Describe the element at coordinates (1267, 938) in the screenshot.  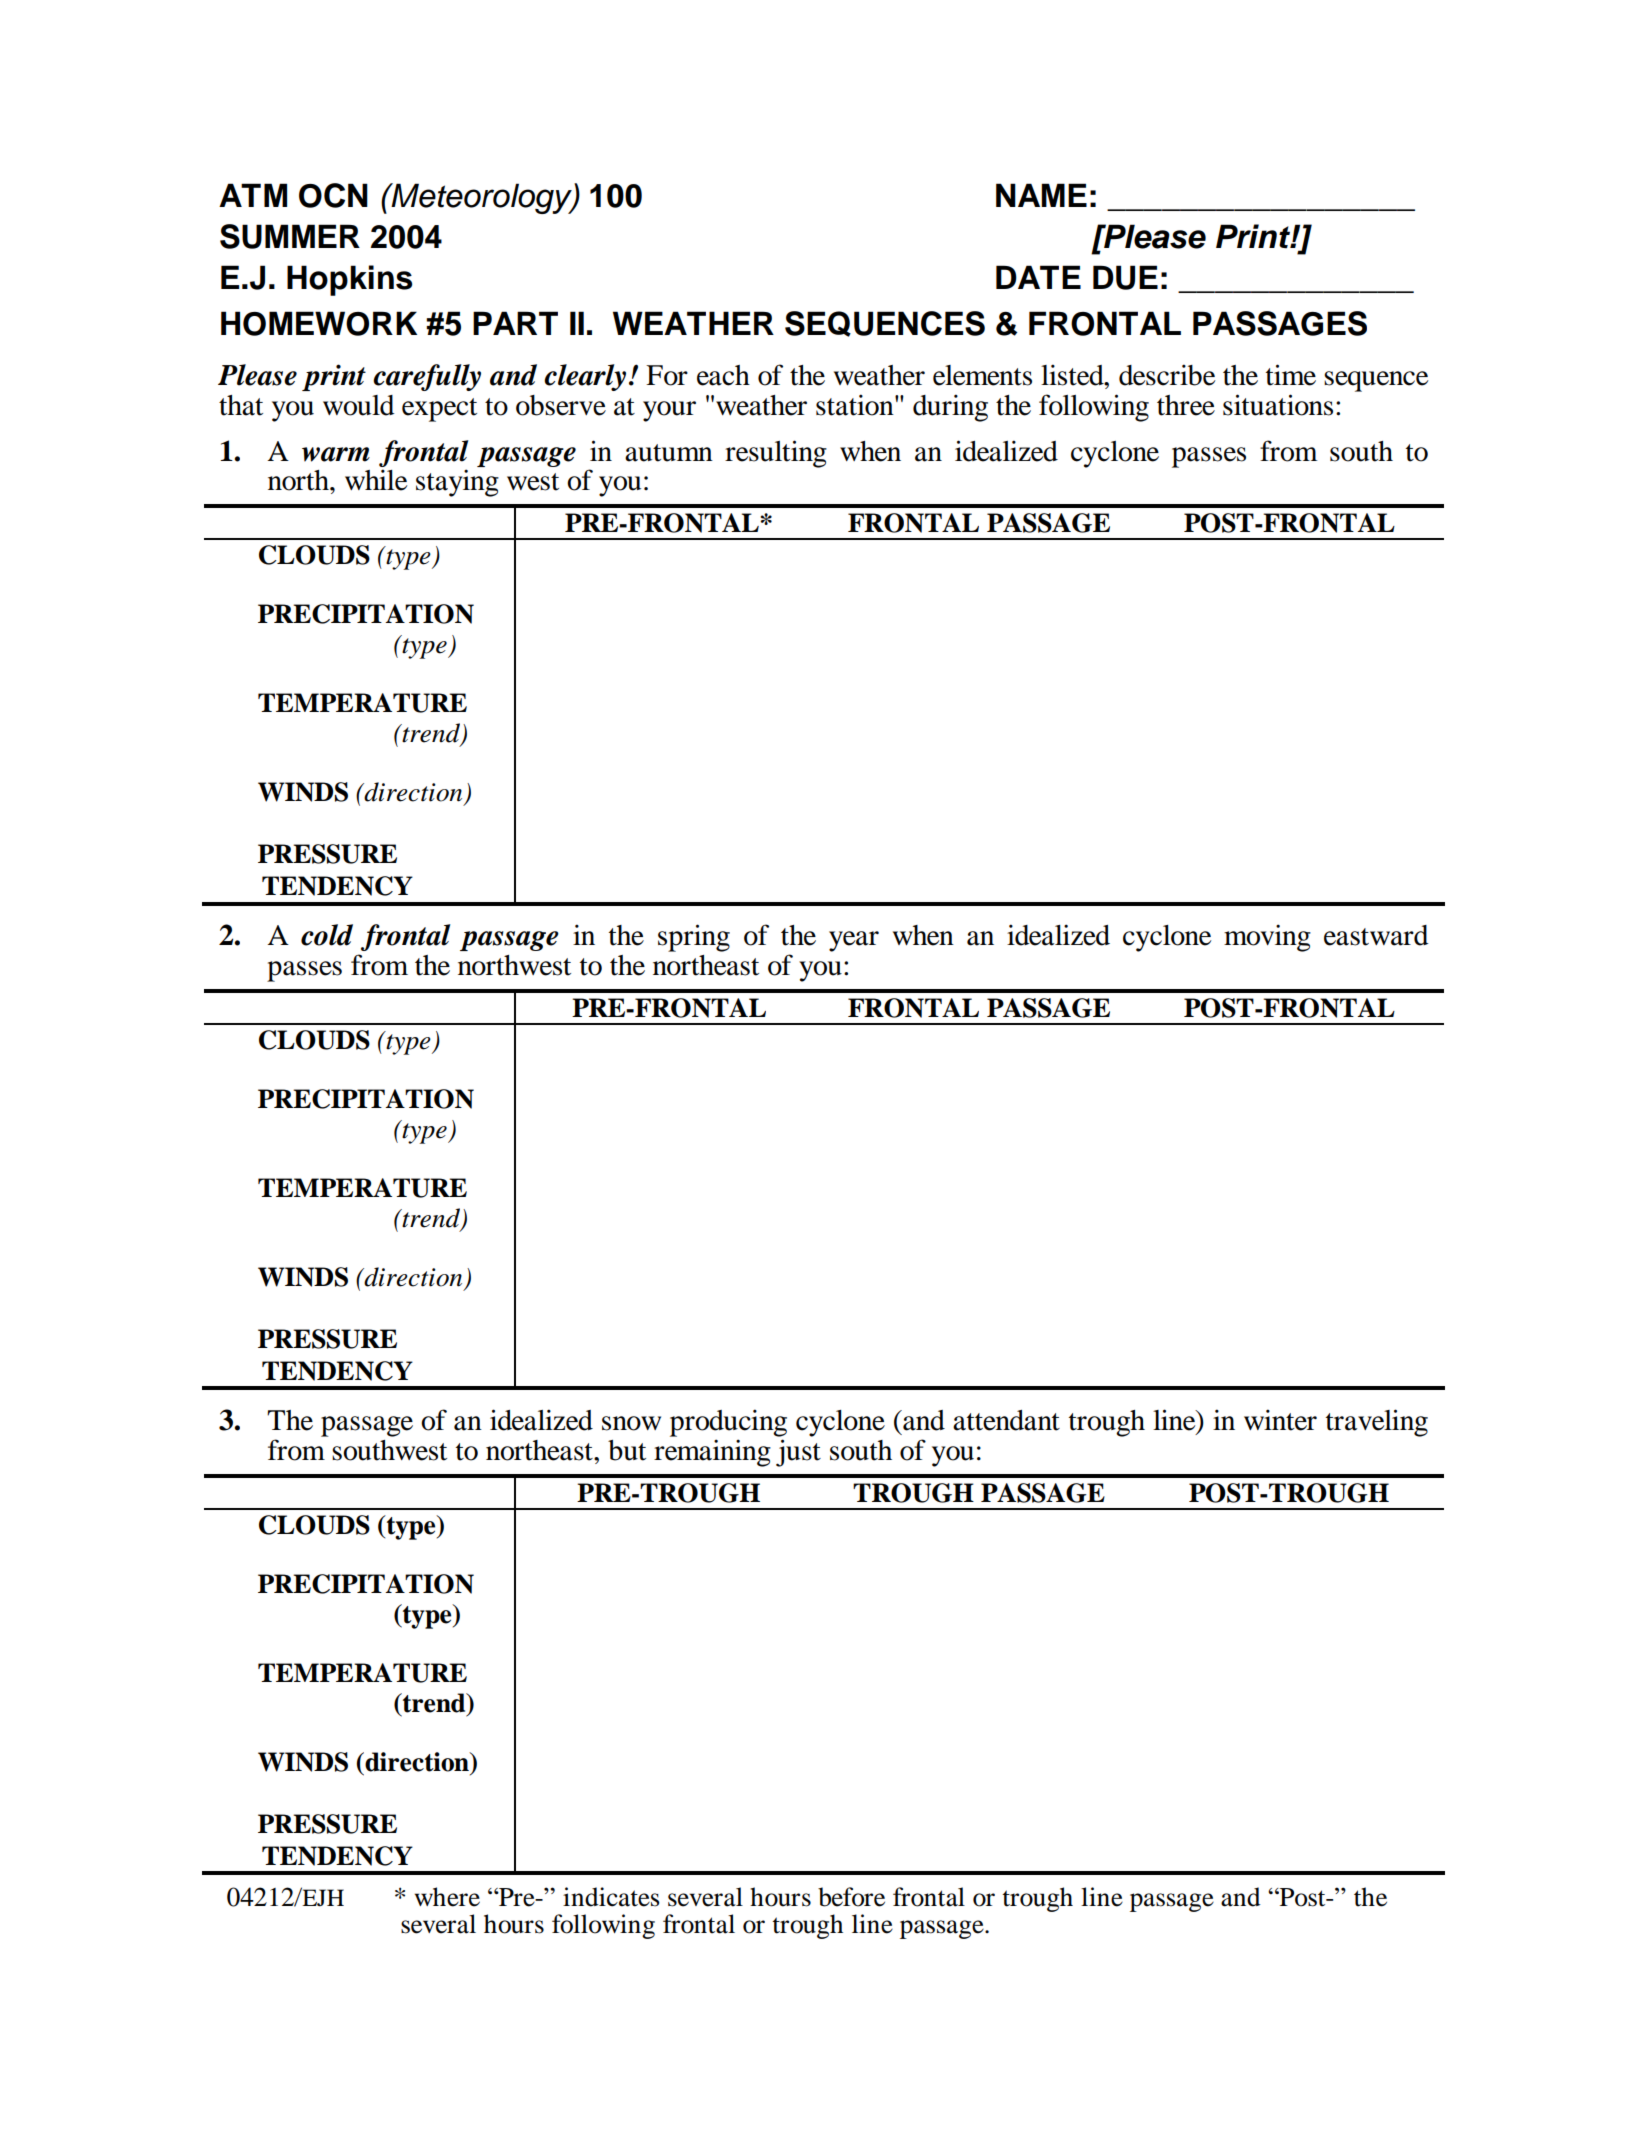
I see `moving` at that location.
